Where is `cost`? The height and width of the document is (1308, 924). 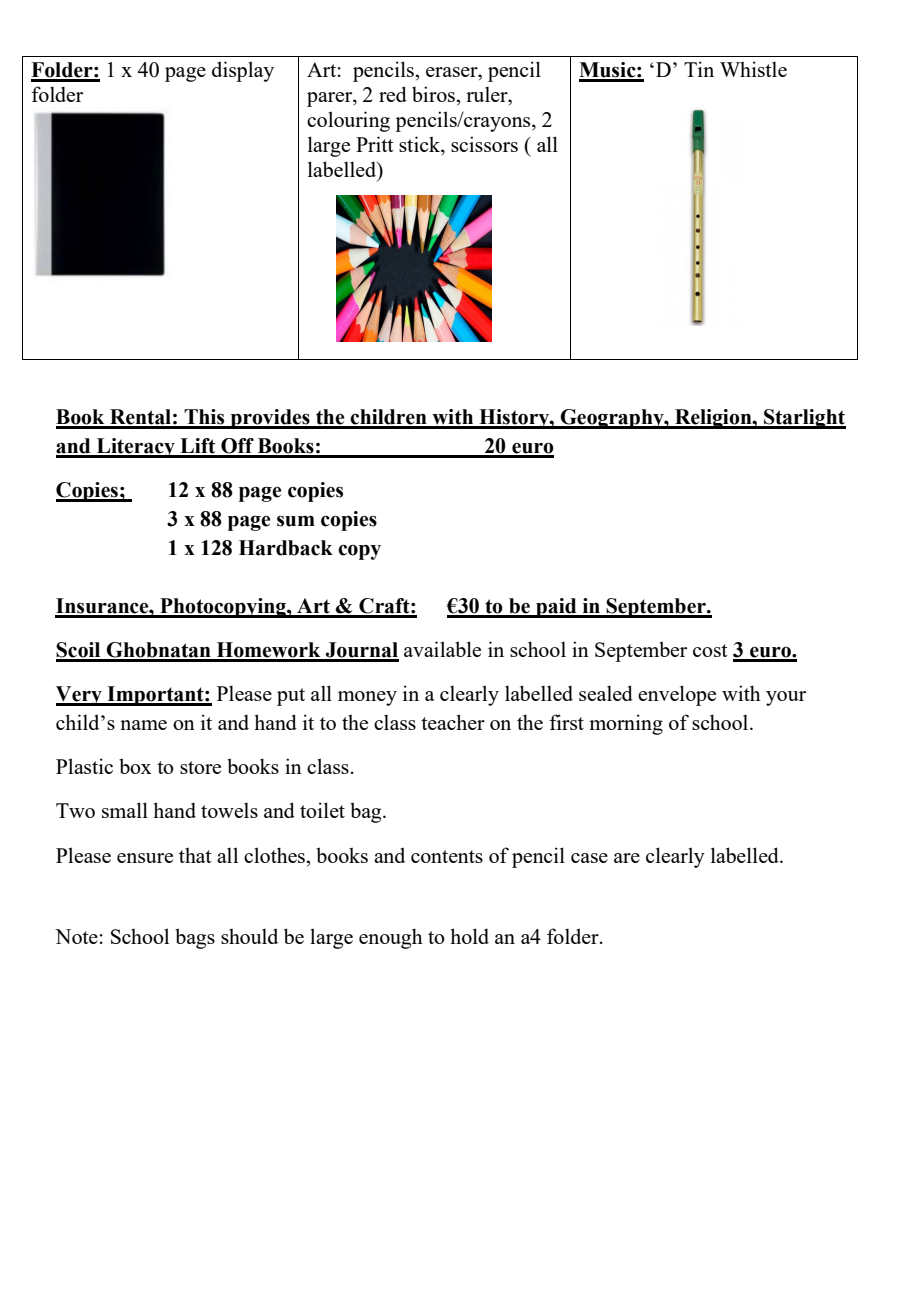 cost is located at coordinates (710, 650).
